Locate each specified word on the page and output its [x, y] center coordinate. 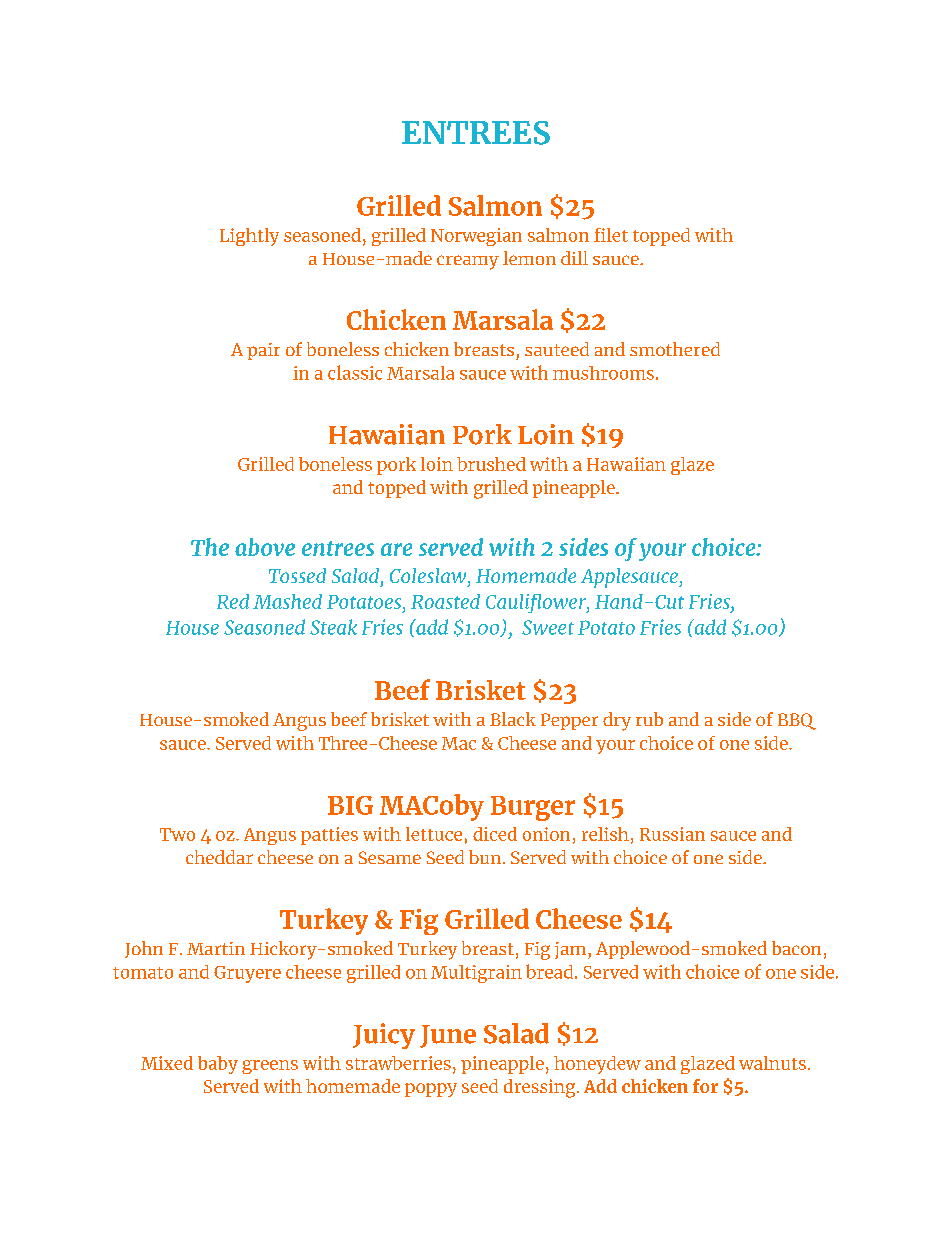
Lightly [249, 237]
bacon [796, 948]
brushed [491, 464]
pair [263, 351]
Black [513, 719]
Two [177, 834]
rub [649, 719]
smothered [675, 349]
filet [611, 235]
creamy [468, 262]
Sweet [548, 627]
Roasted [445, 601]
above [265, 547]
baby [218, 1065]
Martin [216, 948]
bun [485, 857]
